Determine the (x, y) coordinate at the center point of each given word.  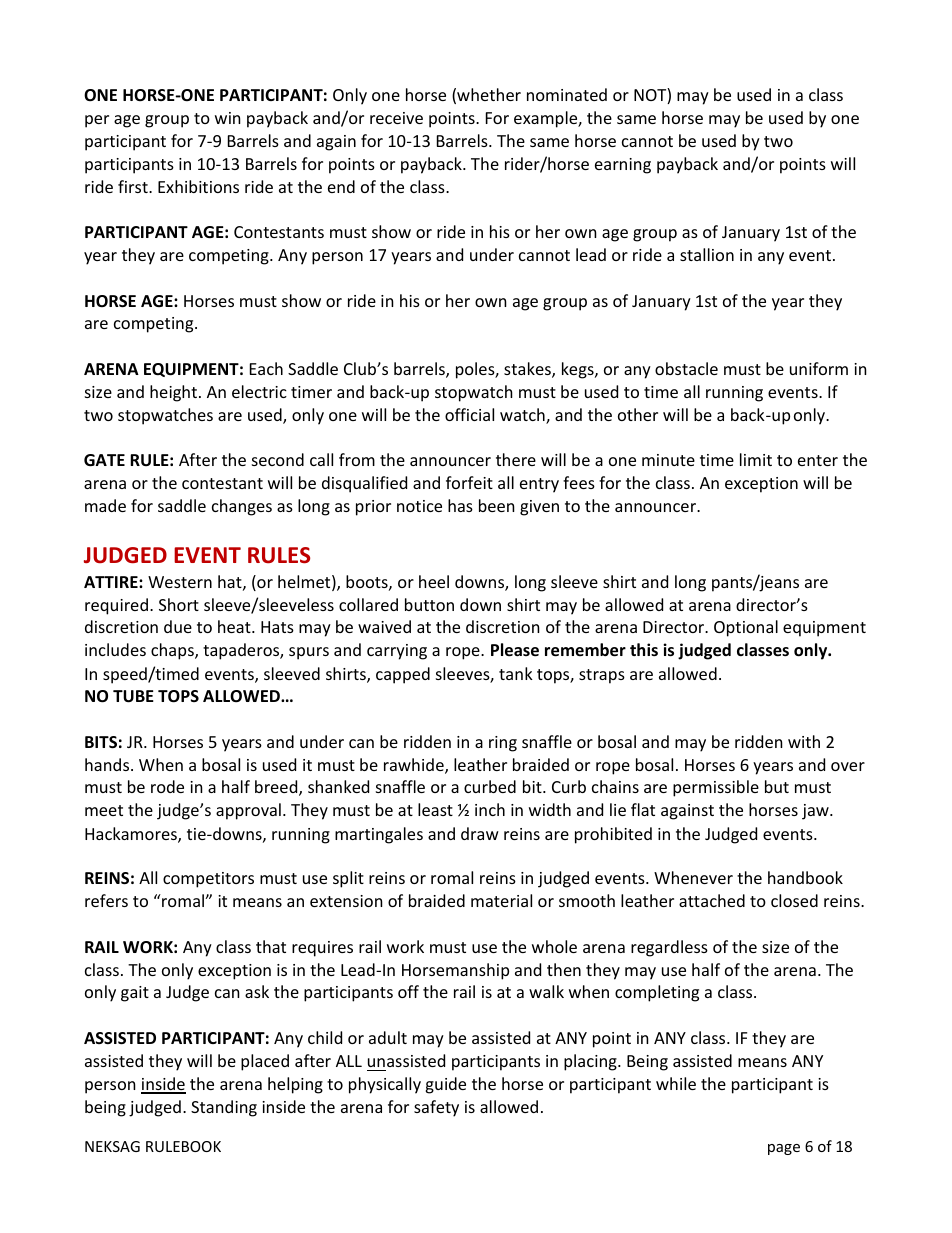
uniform (819, 368)
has (460, 505)
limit (756, 459)
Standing (224, 1108)
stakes (528, 370)
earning (623, 166)
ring (503, 744)
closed (794, 900)
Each (266, 368)
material (501, 900)
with (804, 741)
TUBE (133, 696)
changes (242, 507)
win (228, 118)
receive (396, 118)
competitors (208, 880)
